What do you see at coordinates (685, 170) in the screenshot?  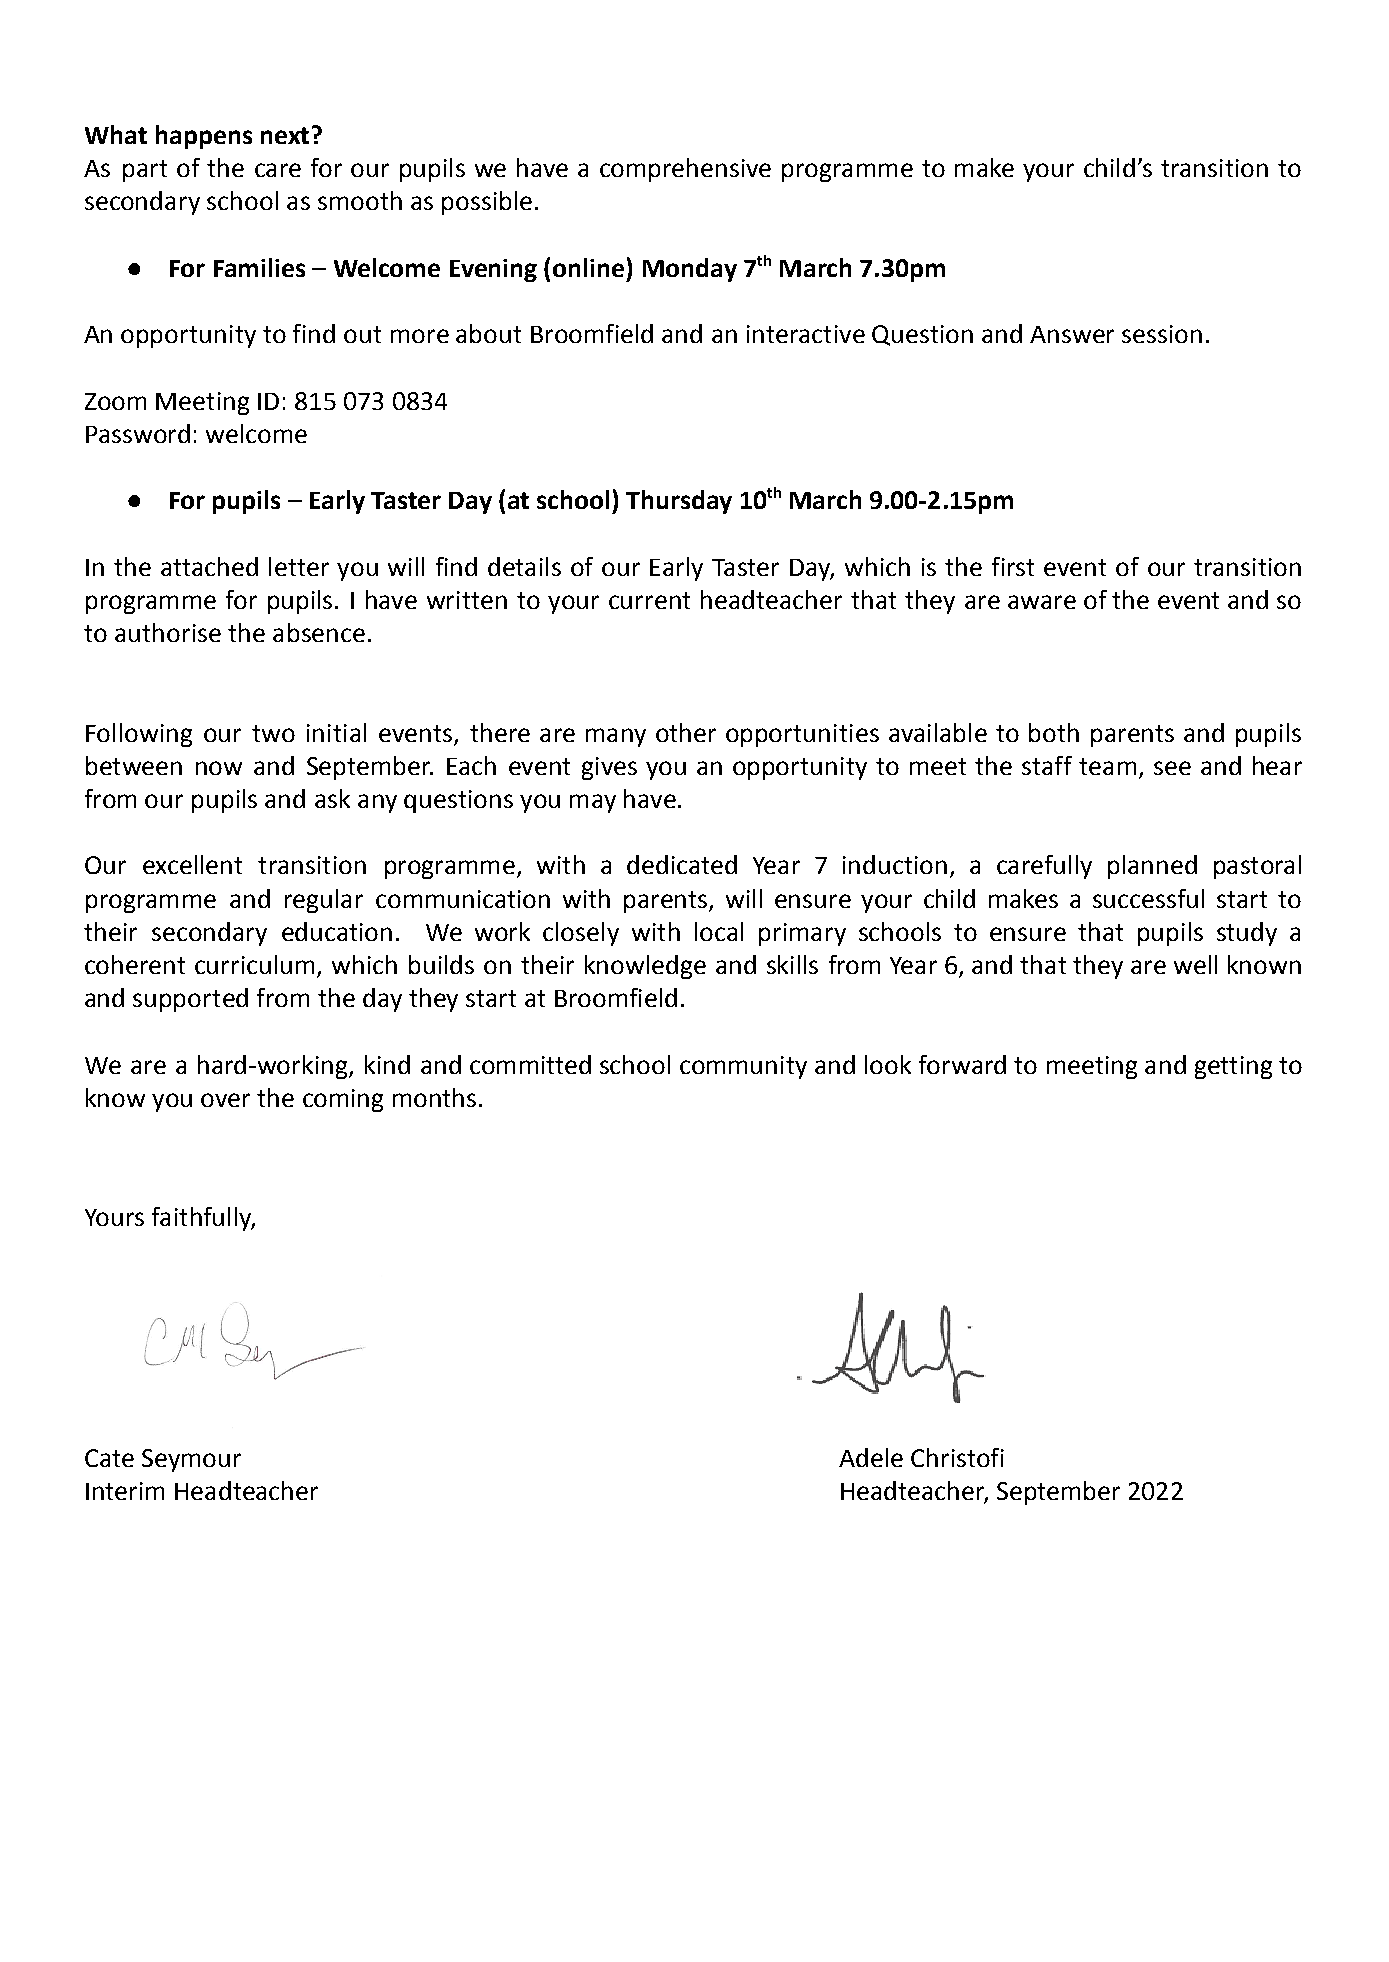 I see `comprehensive` at bounding box center [685, 170].
